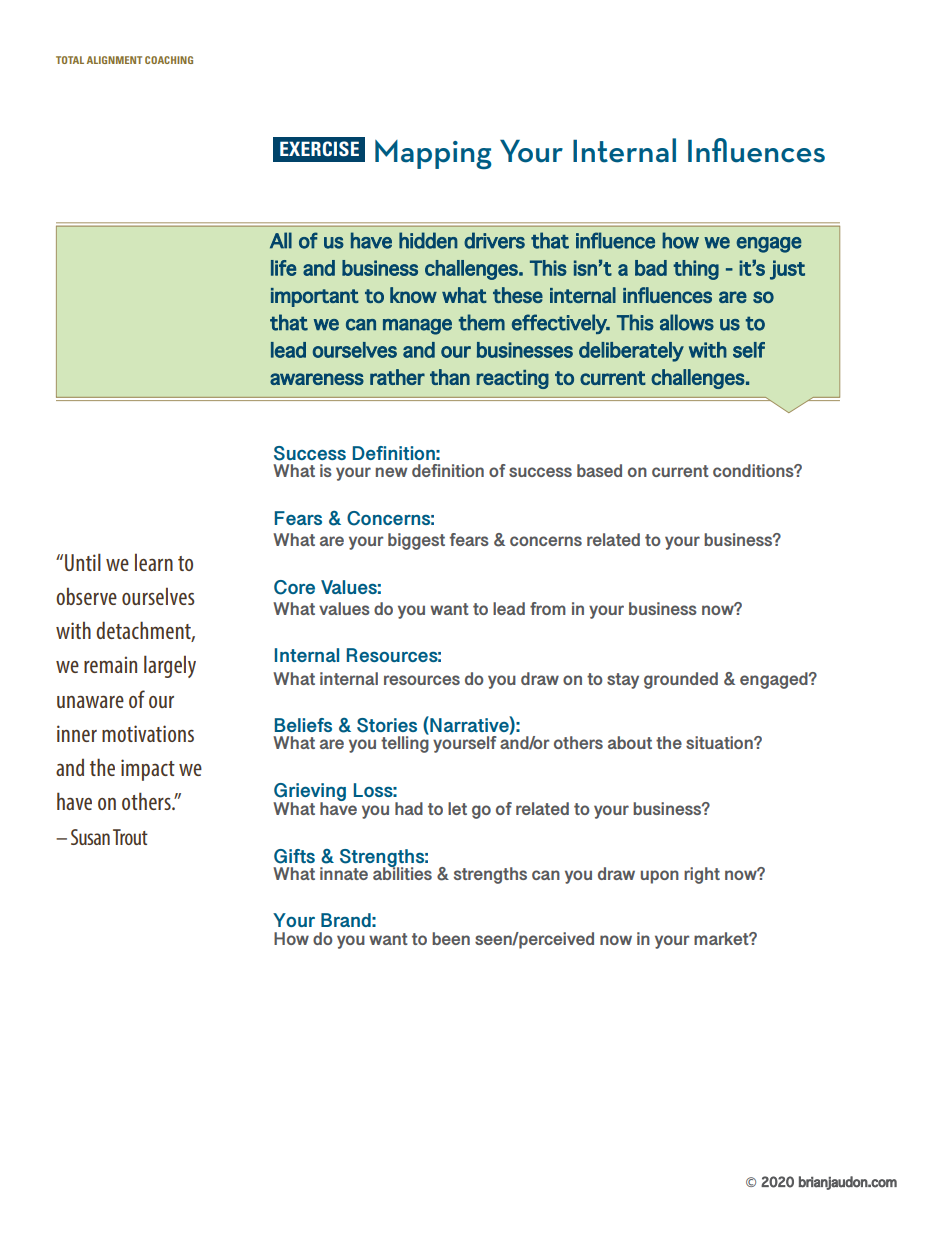  I want to click on new, so click(391, 472).
